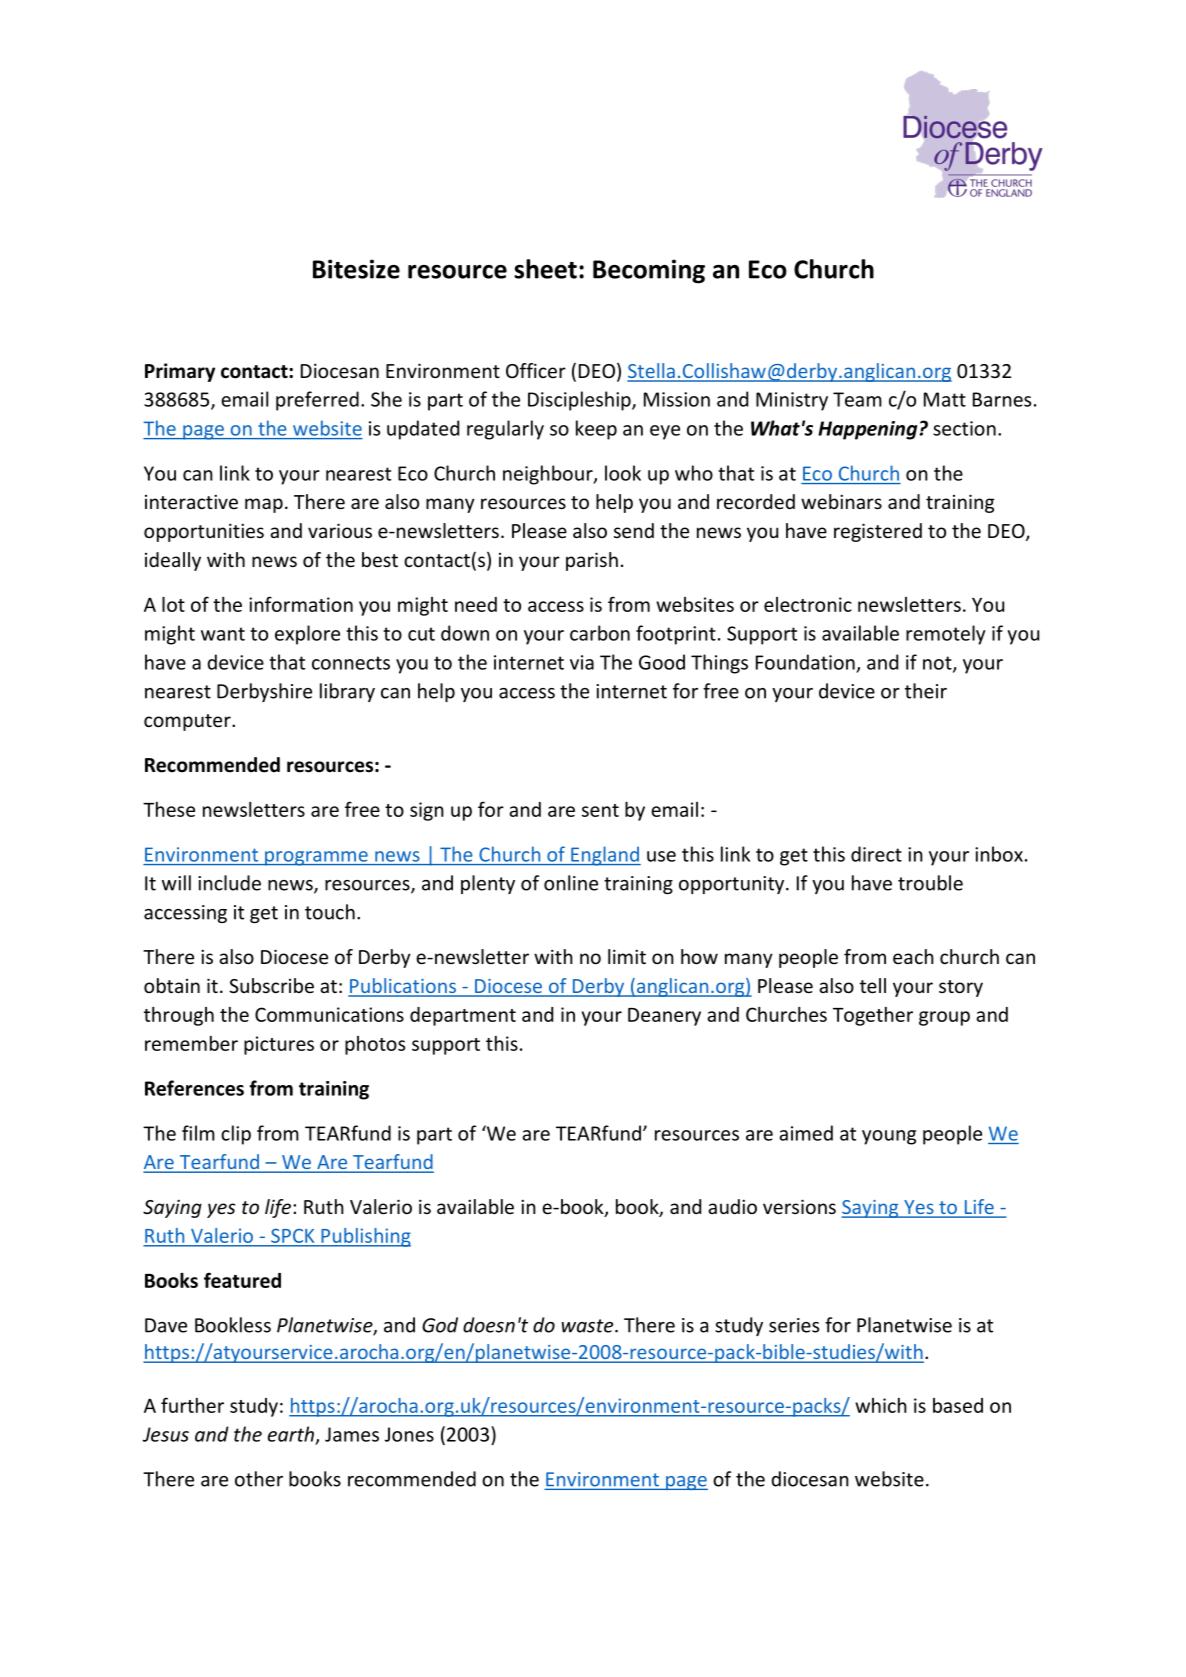 The width and height of the document is (1186, 1677). Describe the element at coordinates (229, 883) in the document. I see `include` at that location.
